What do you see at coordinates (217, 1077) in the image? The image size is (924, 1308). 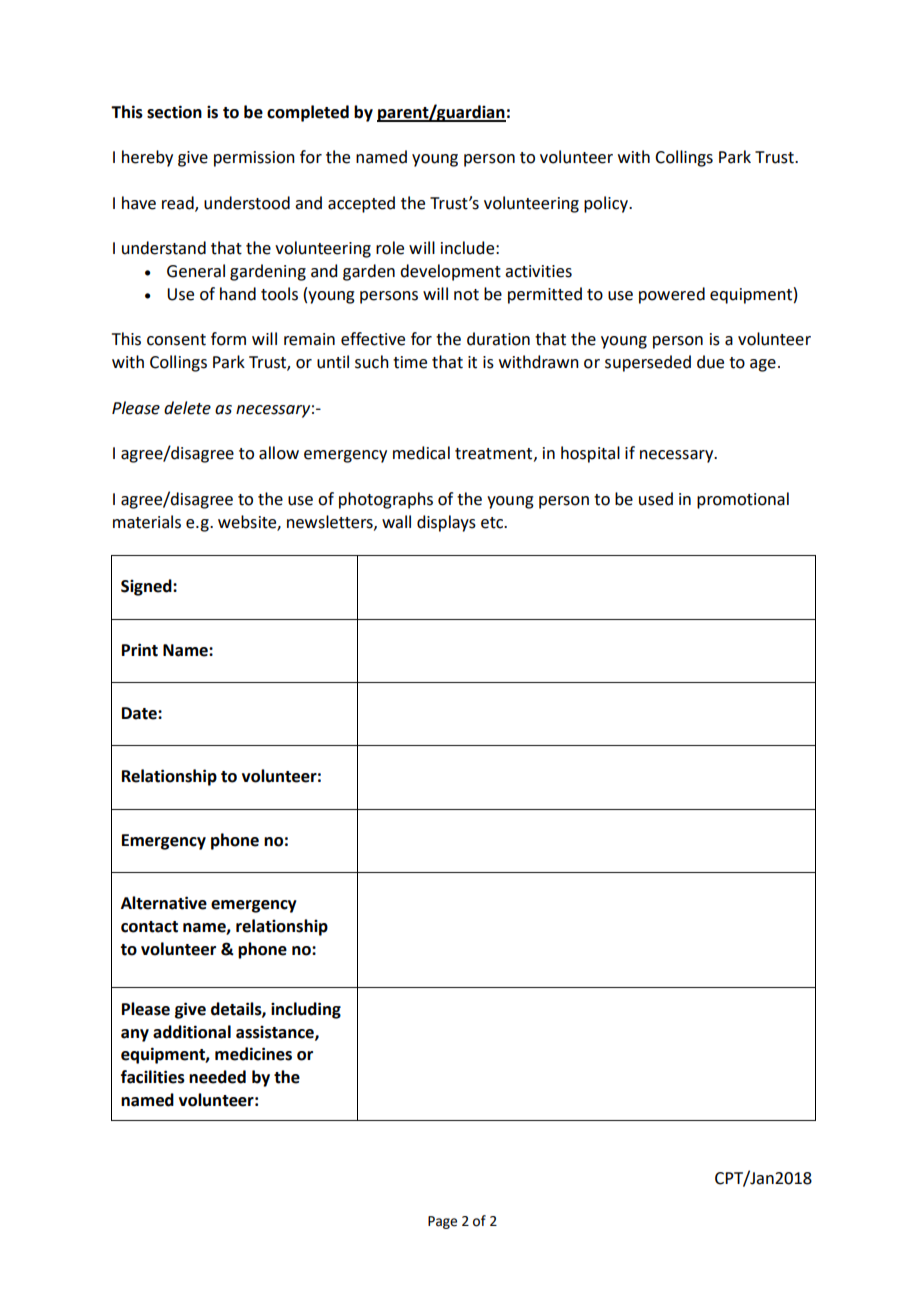 I see `needed` at bounding box center [217, 1077].
